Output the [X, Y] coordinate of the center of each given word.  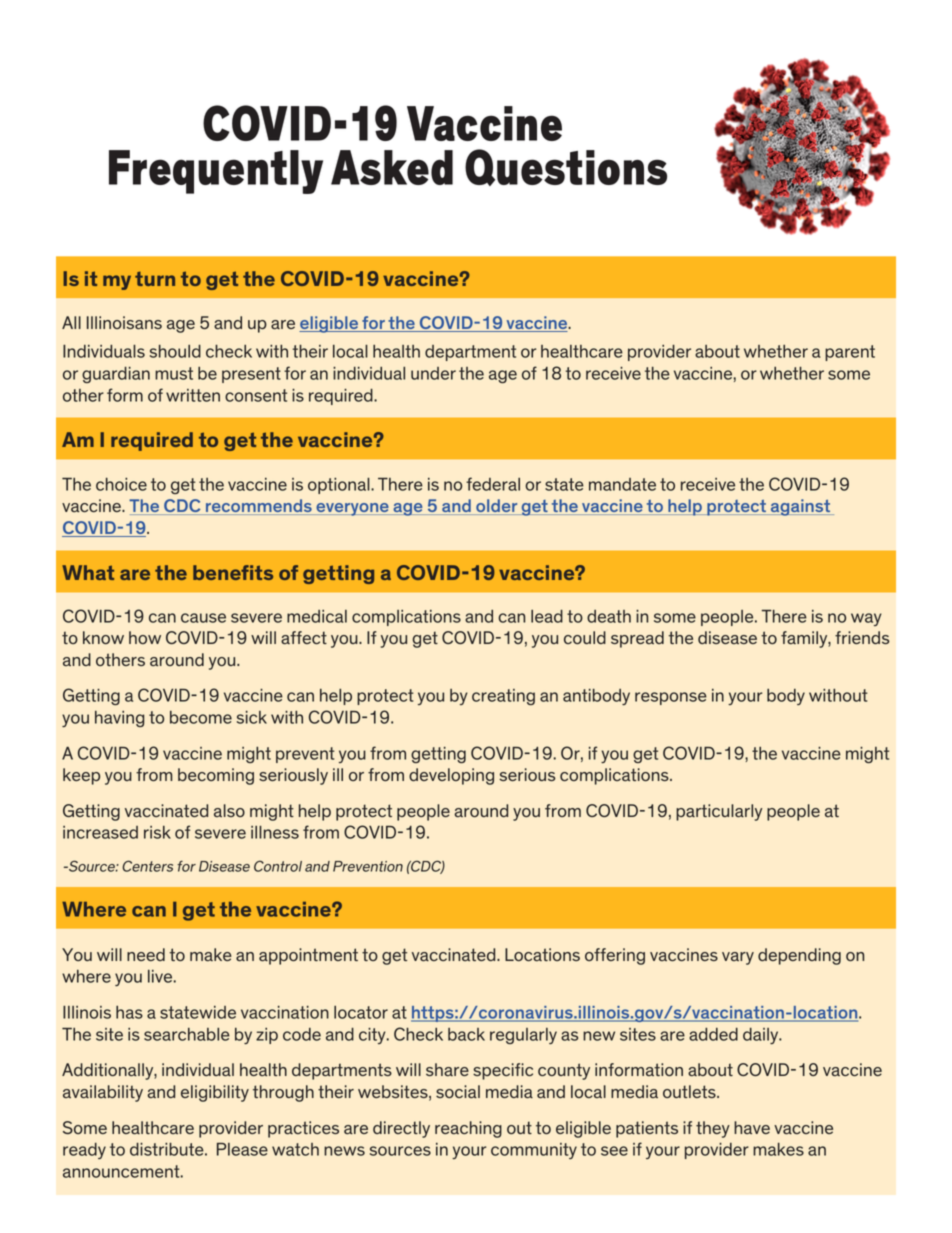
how [145, 637]
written [193, 395]
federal [493, 484]
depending [799, 956]
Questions [566, 167]
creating [503, 697]
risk [157, 832]
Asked [392, 167]
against [800, 507]
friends [862, 637]
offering [615, 956]
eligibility [215, 1093]
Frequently [216, 172]
